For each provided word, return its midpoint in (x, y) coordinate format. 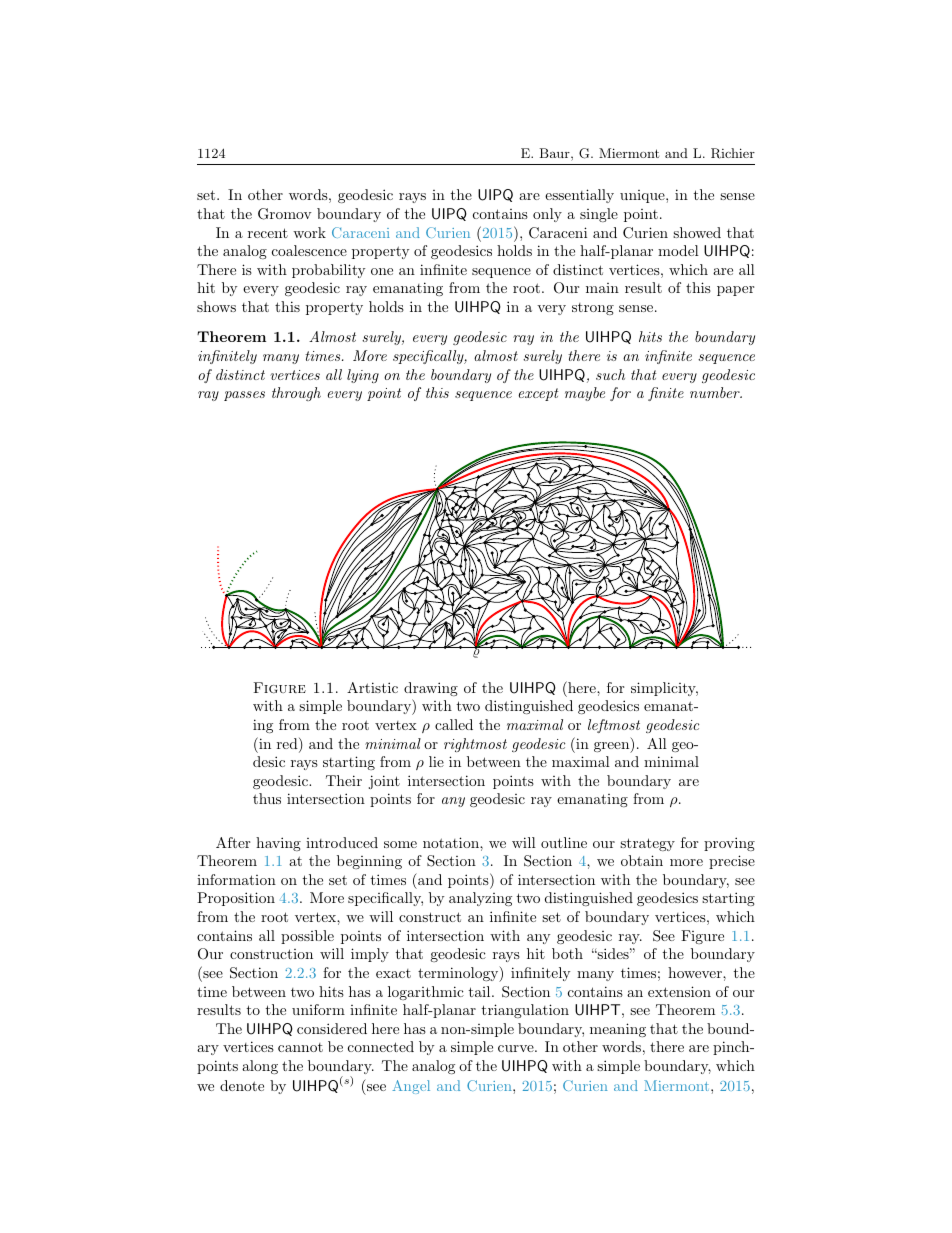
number (716, 392)
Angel (411, 1087)
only (547, 215)
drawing (431, 689)
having (278, 844)
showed (697, 232)
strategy (647, 844)
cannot (300, 1047)
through (296, 394)
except (538, 394)
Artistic (372, 687)
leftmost (614, 726)
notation (452, 842)
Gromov (285, 214)
